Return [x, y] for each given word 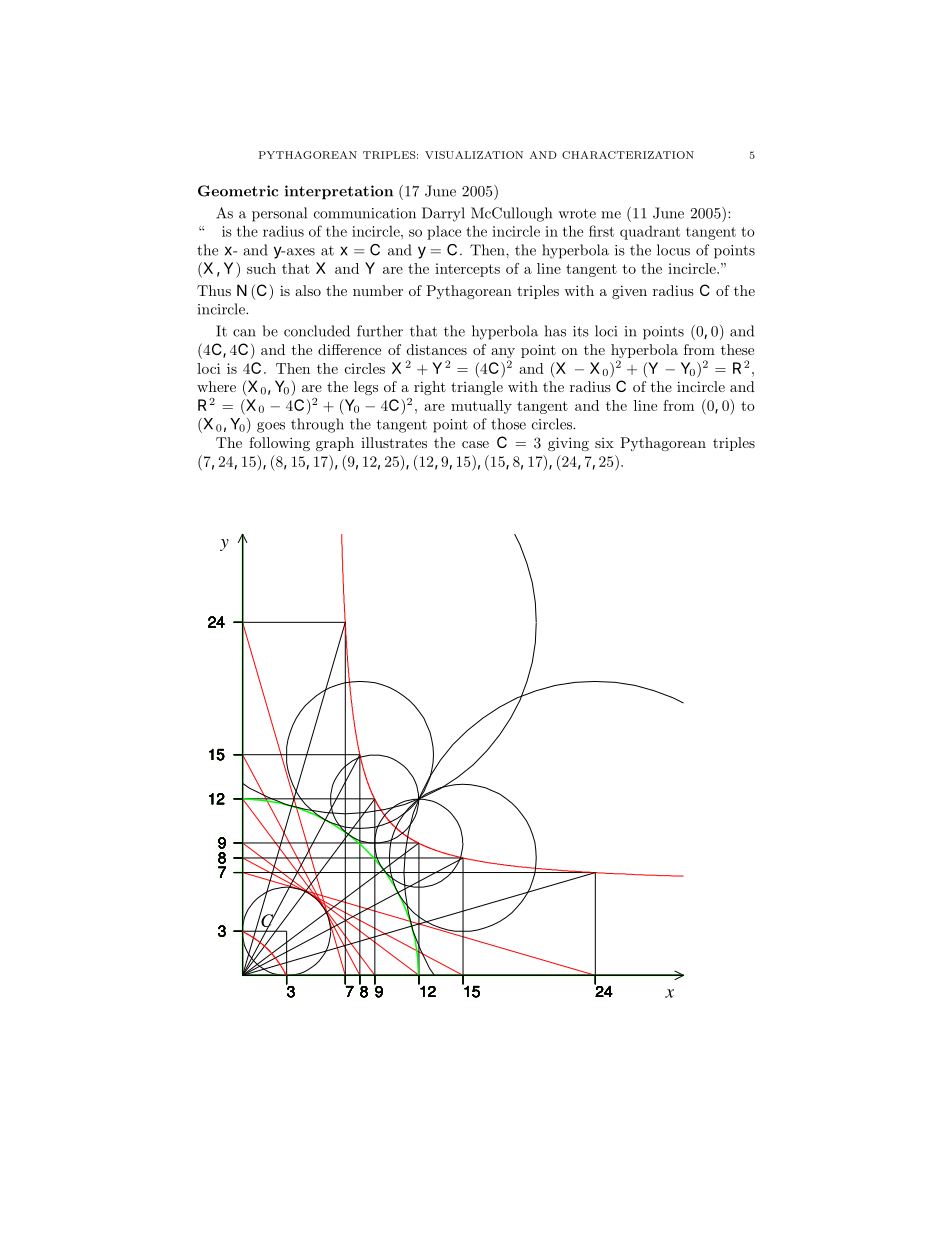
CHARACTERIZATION [628, 155]
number [378, 290]
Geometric [238, 191]
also [308, 290]
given [629, 292]
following [279, 444]
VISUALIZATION [474, 155]
